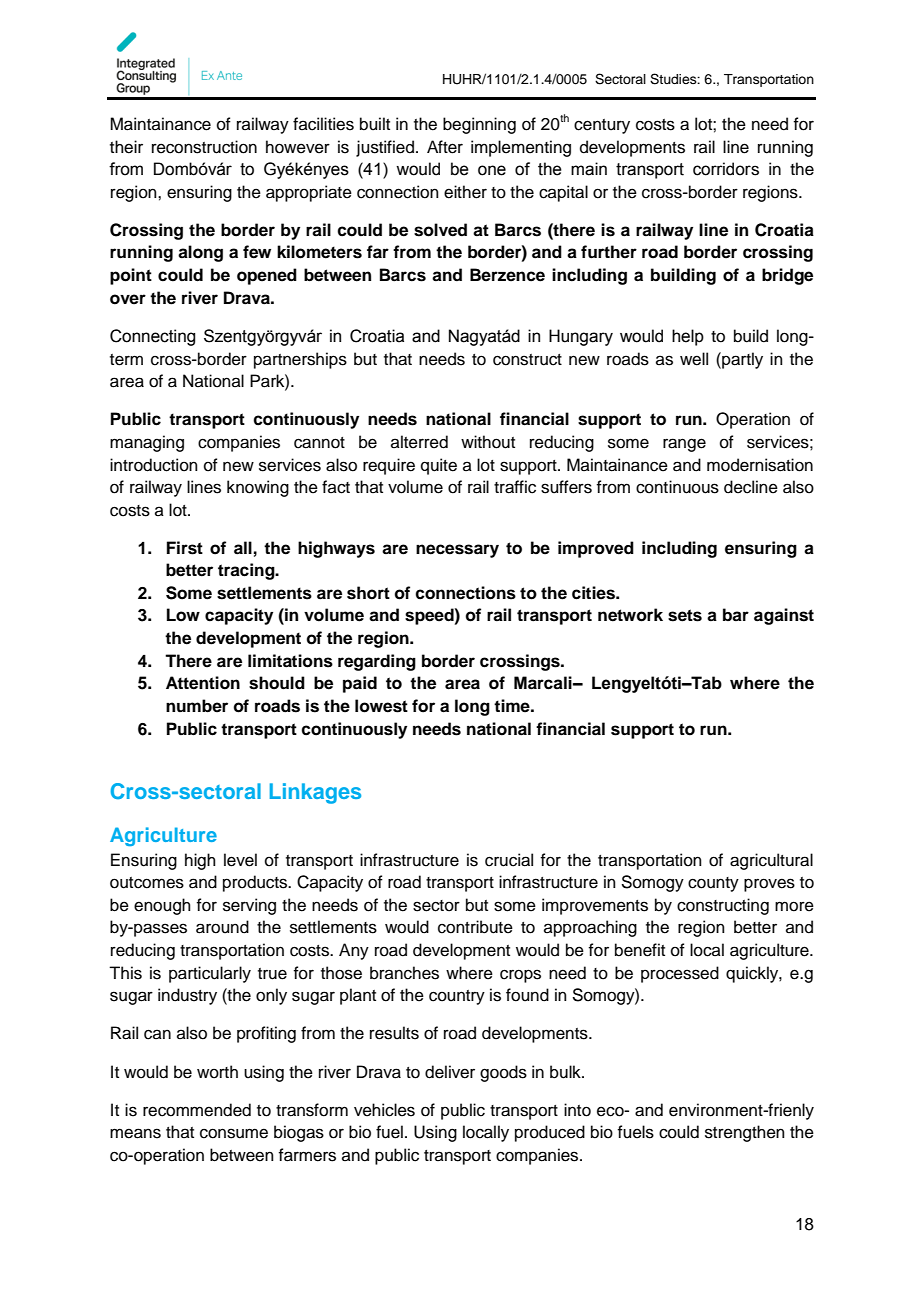 This screenshot has height=1308, width=924. Describe the element at coordinates (685, 615) in the screenshot. I see `sets` at that location.
